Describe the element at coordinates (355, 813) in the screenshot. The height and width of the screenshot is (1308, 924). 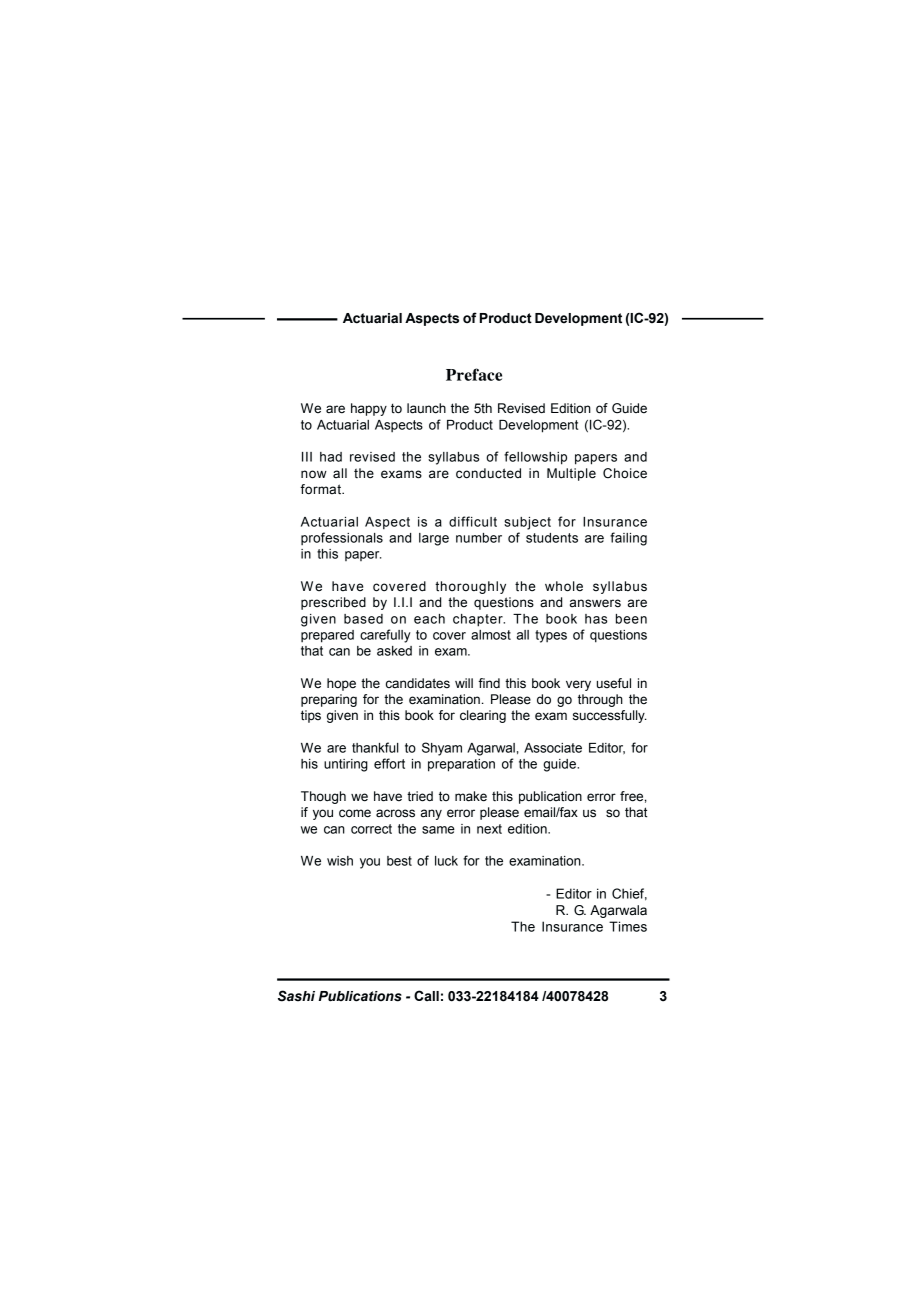
I see `come` at that location.
